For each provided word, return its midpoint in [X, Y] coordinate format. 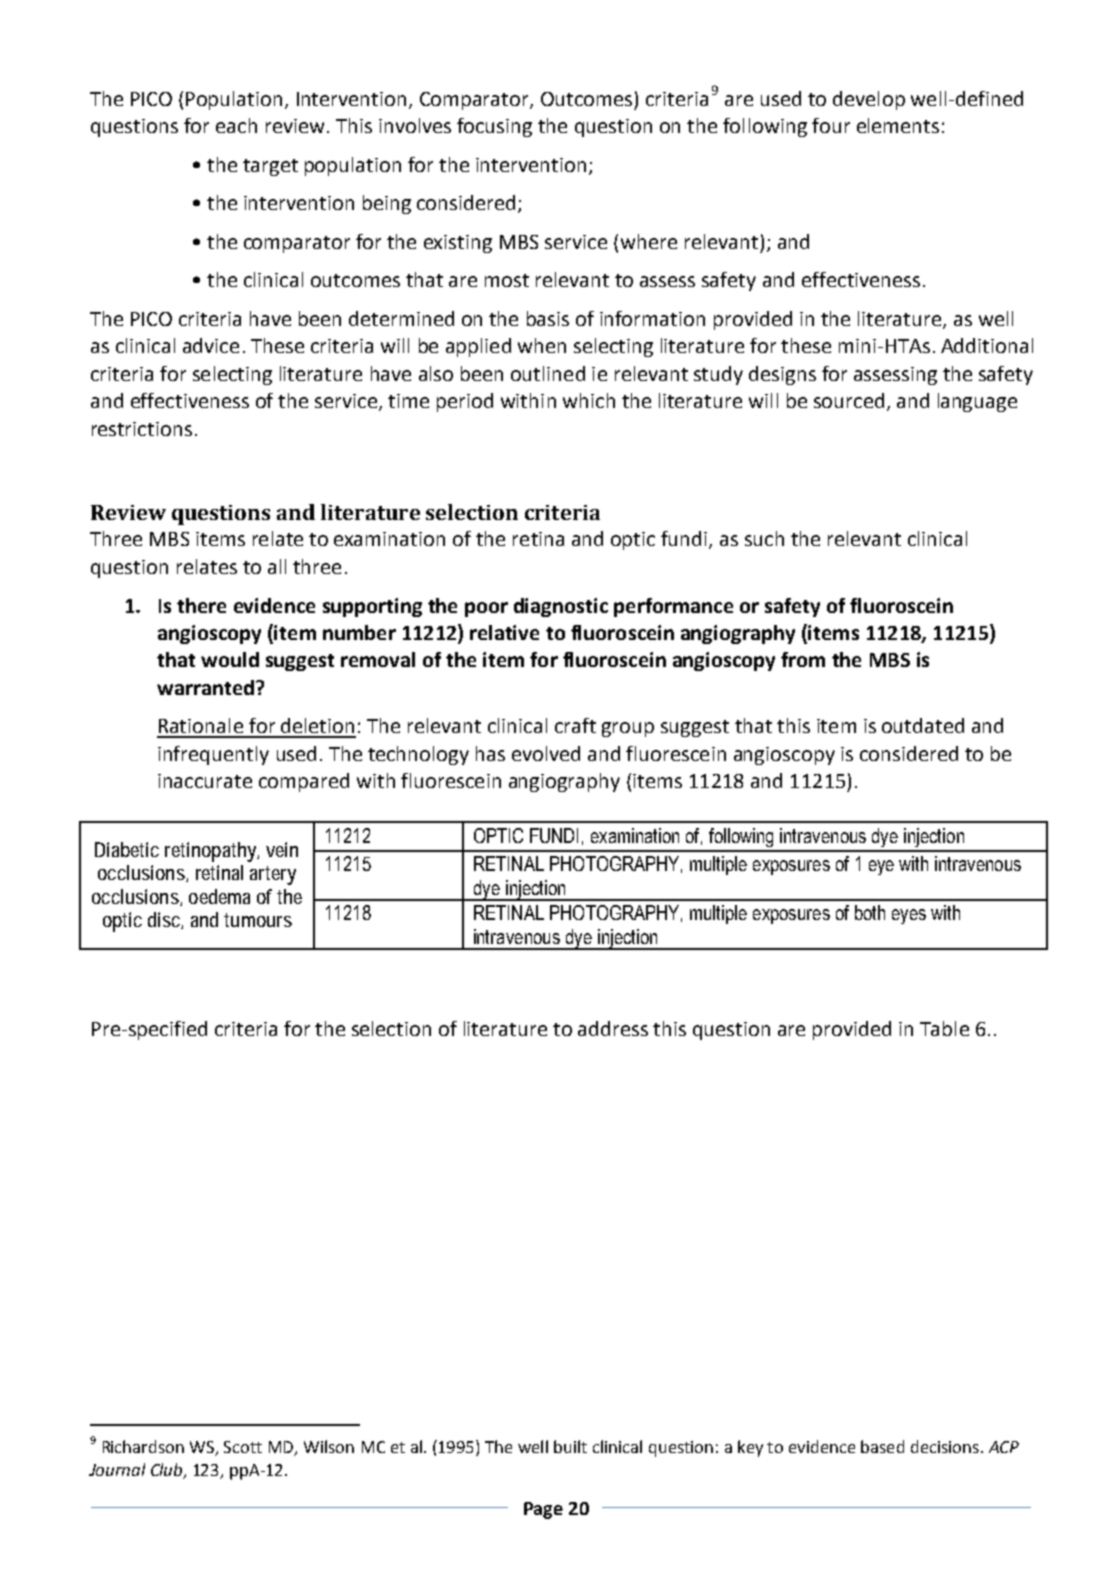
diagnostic [561, 607]
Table [944, 1028]
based [882, 1446]
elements [898, 125]
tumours [258, 920]
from [803, 659]
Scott [243, 1447]
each [236, 125]
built [570, 1446]
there [201, 605]
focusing [494, 127]
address [613, 1028]
